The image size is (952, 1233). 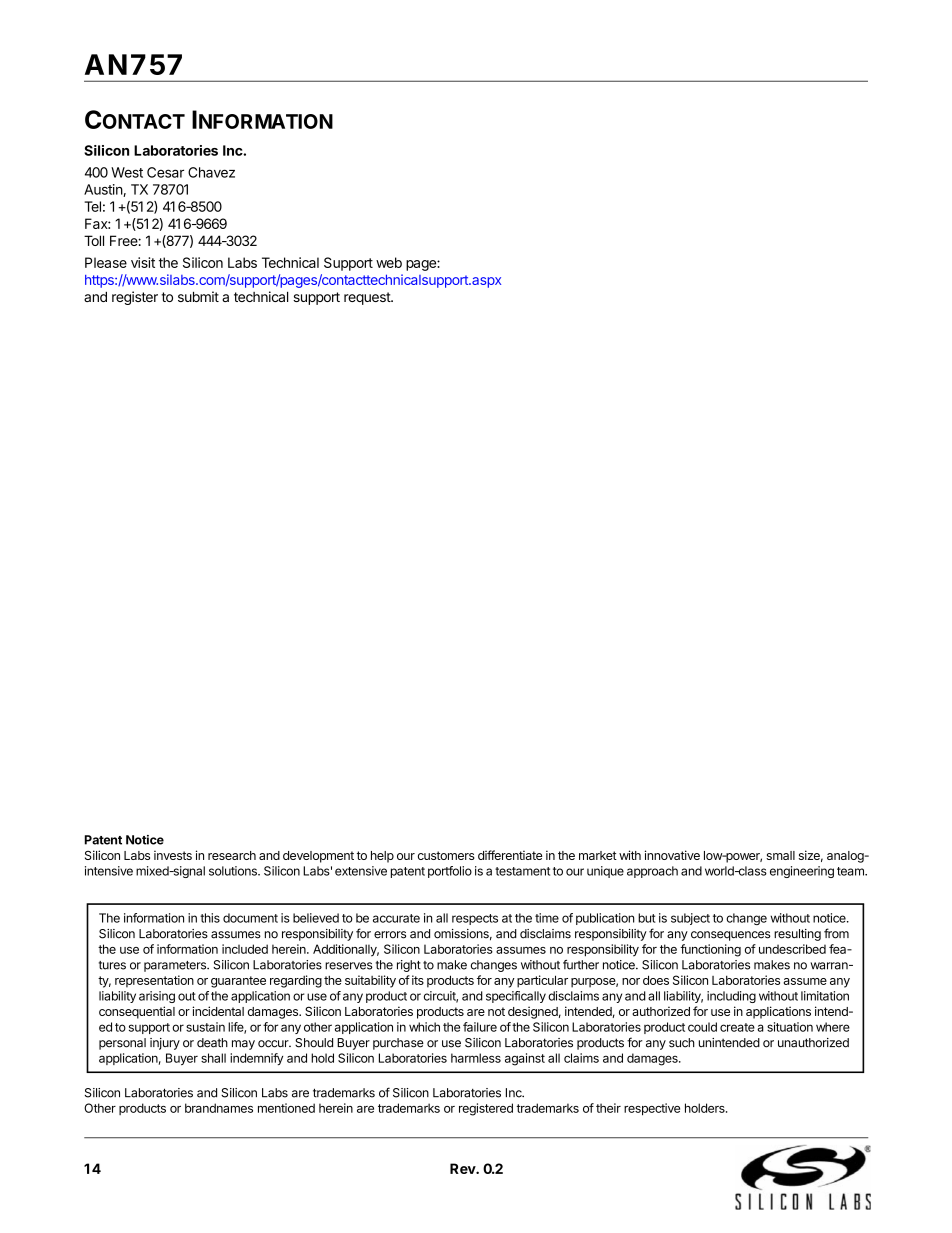 I want to click on harmless, so click(x=476, y=1058).
